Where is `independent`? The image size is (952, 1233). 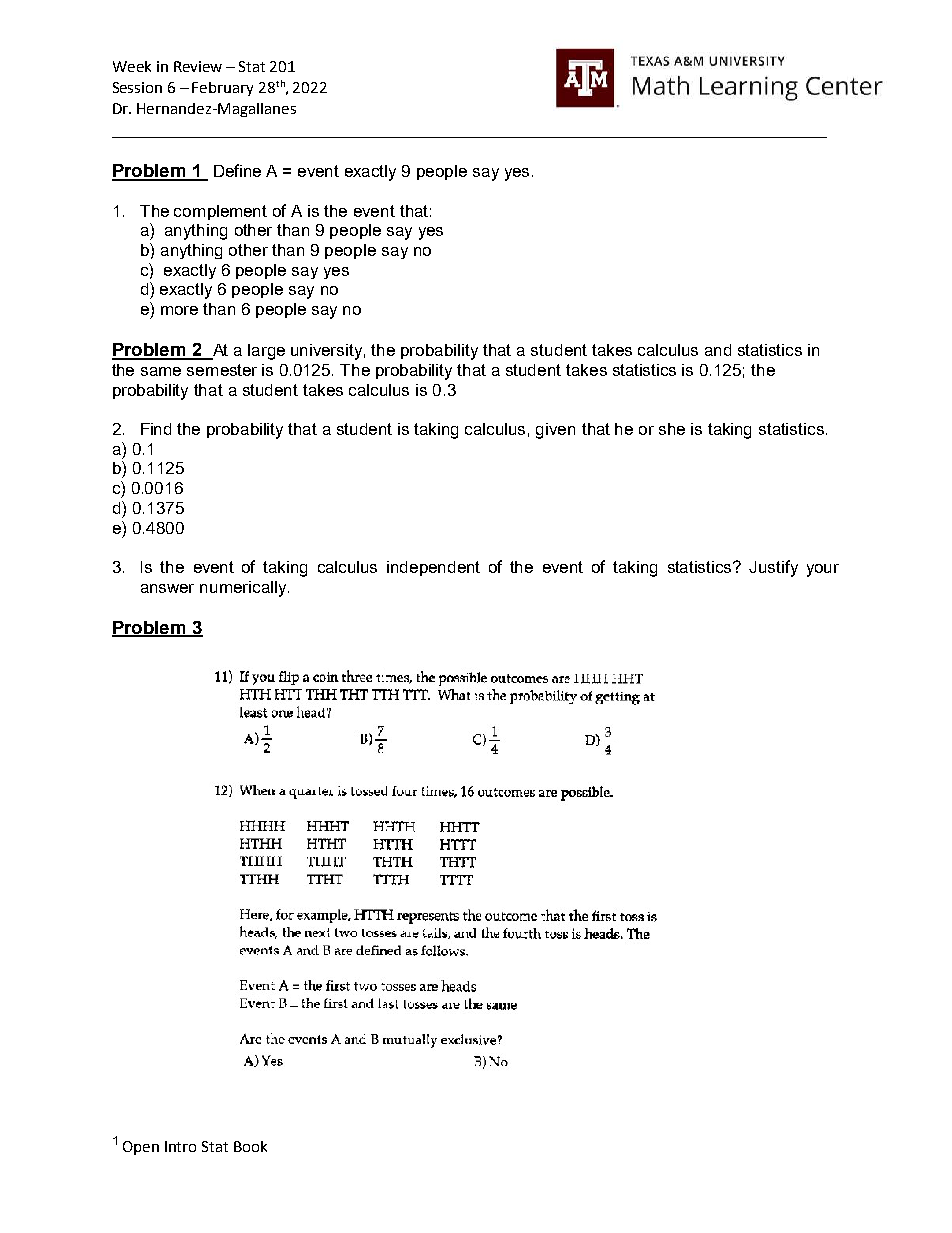
independent is located at coordinates (433, 568).
